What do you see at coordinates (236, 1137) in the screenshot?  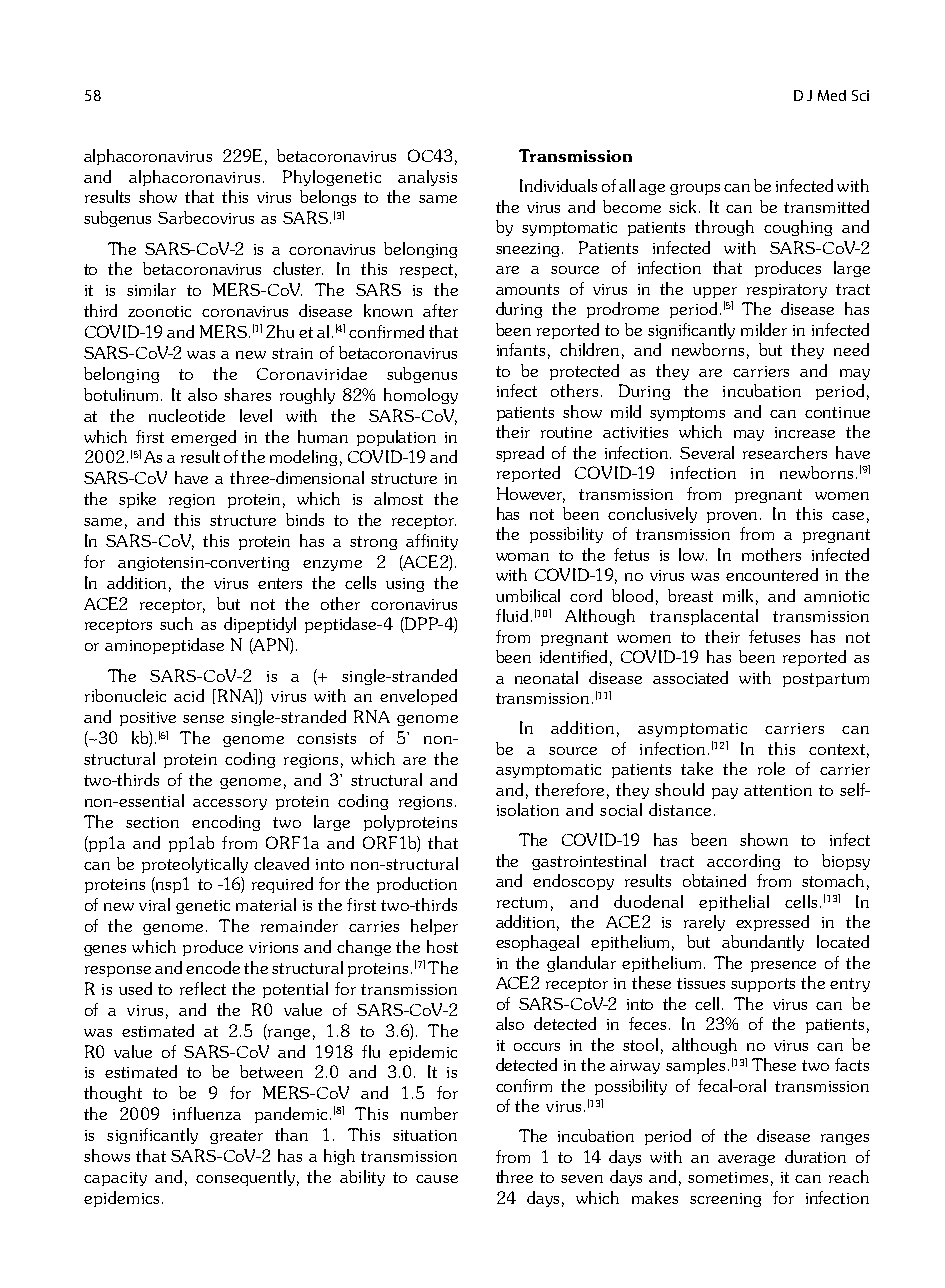 I see `greater` at bounding box center [236, 1137].
